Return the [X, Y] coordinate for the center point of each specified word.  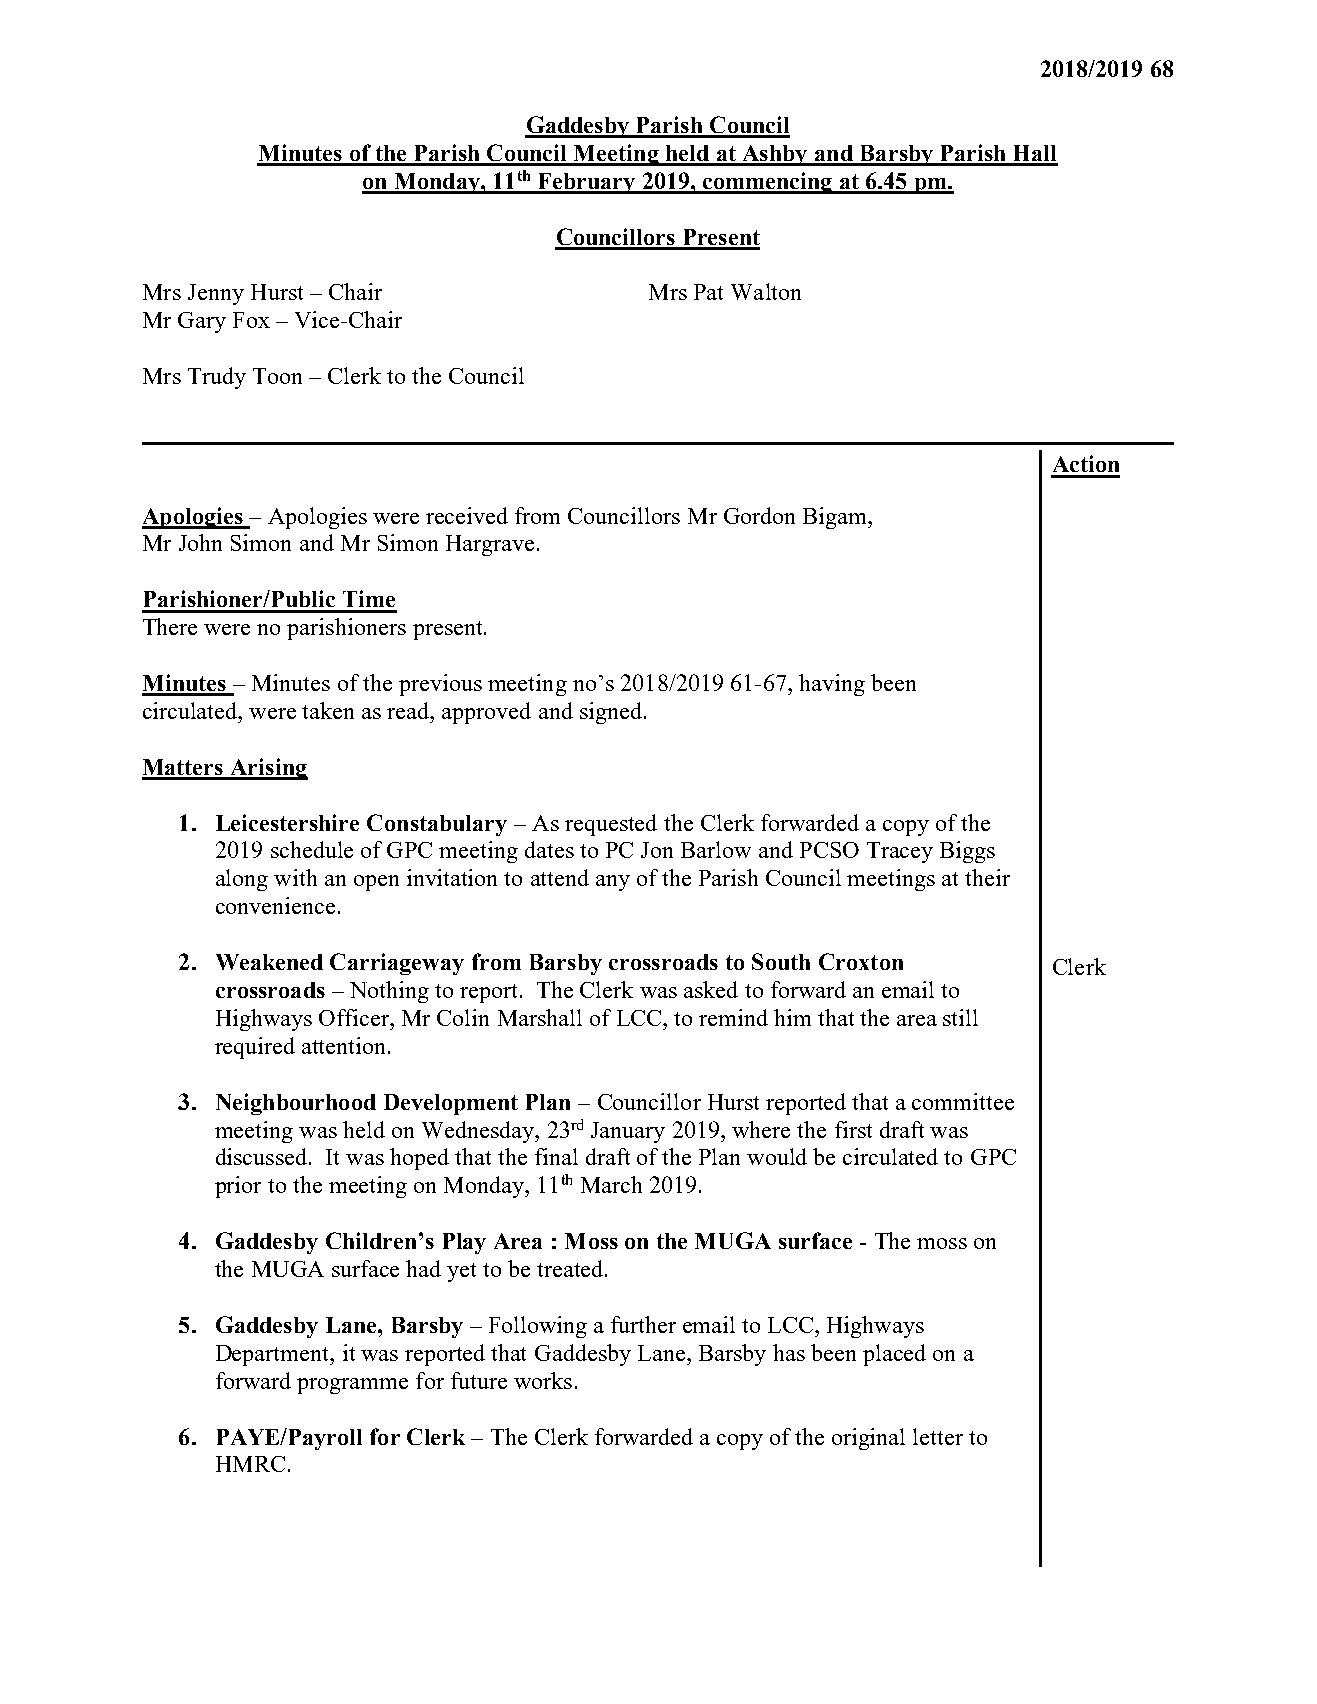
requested [611, 825]
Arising [268, 769]
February [587, 183]
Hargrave [490, 545]
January [628, 1132]
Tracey [900, 852]
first [853, 1129]
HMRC [250, 1464]
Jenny [216, 294]
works [543, 1380]
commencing [768, 183]
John [200, 542]
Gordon [759, 515]
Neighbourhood [296, 1104]
